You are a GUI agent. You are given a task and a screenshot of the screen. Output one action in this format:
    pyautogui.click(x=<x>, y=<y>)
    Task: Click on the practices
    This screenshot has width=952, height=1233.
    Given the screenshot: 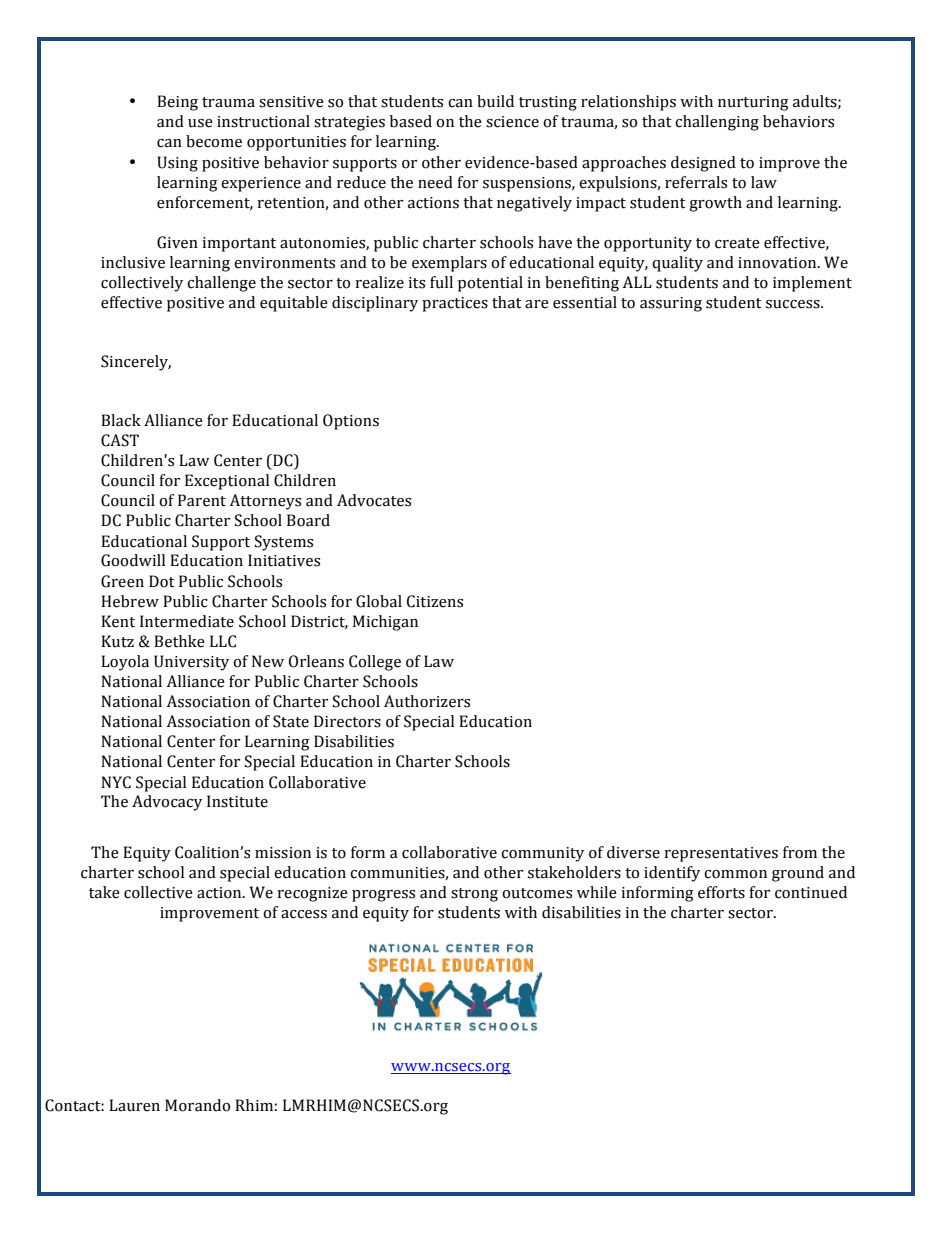 What is the action you would take?
    pyautogui.click(x=455, y=304)
